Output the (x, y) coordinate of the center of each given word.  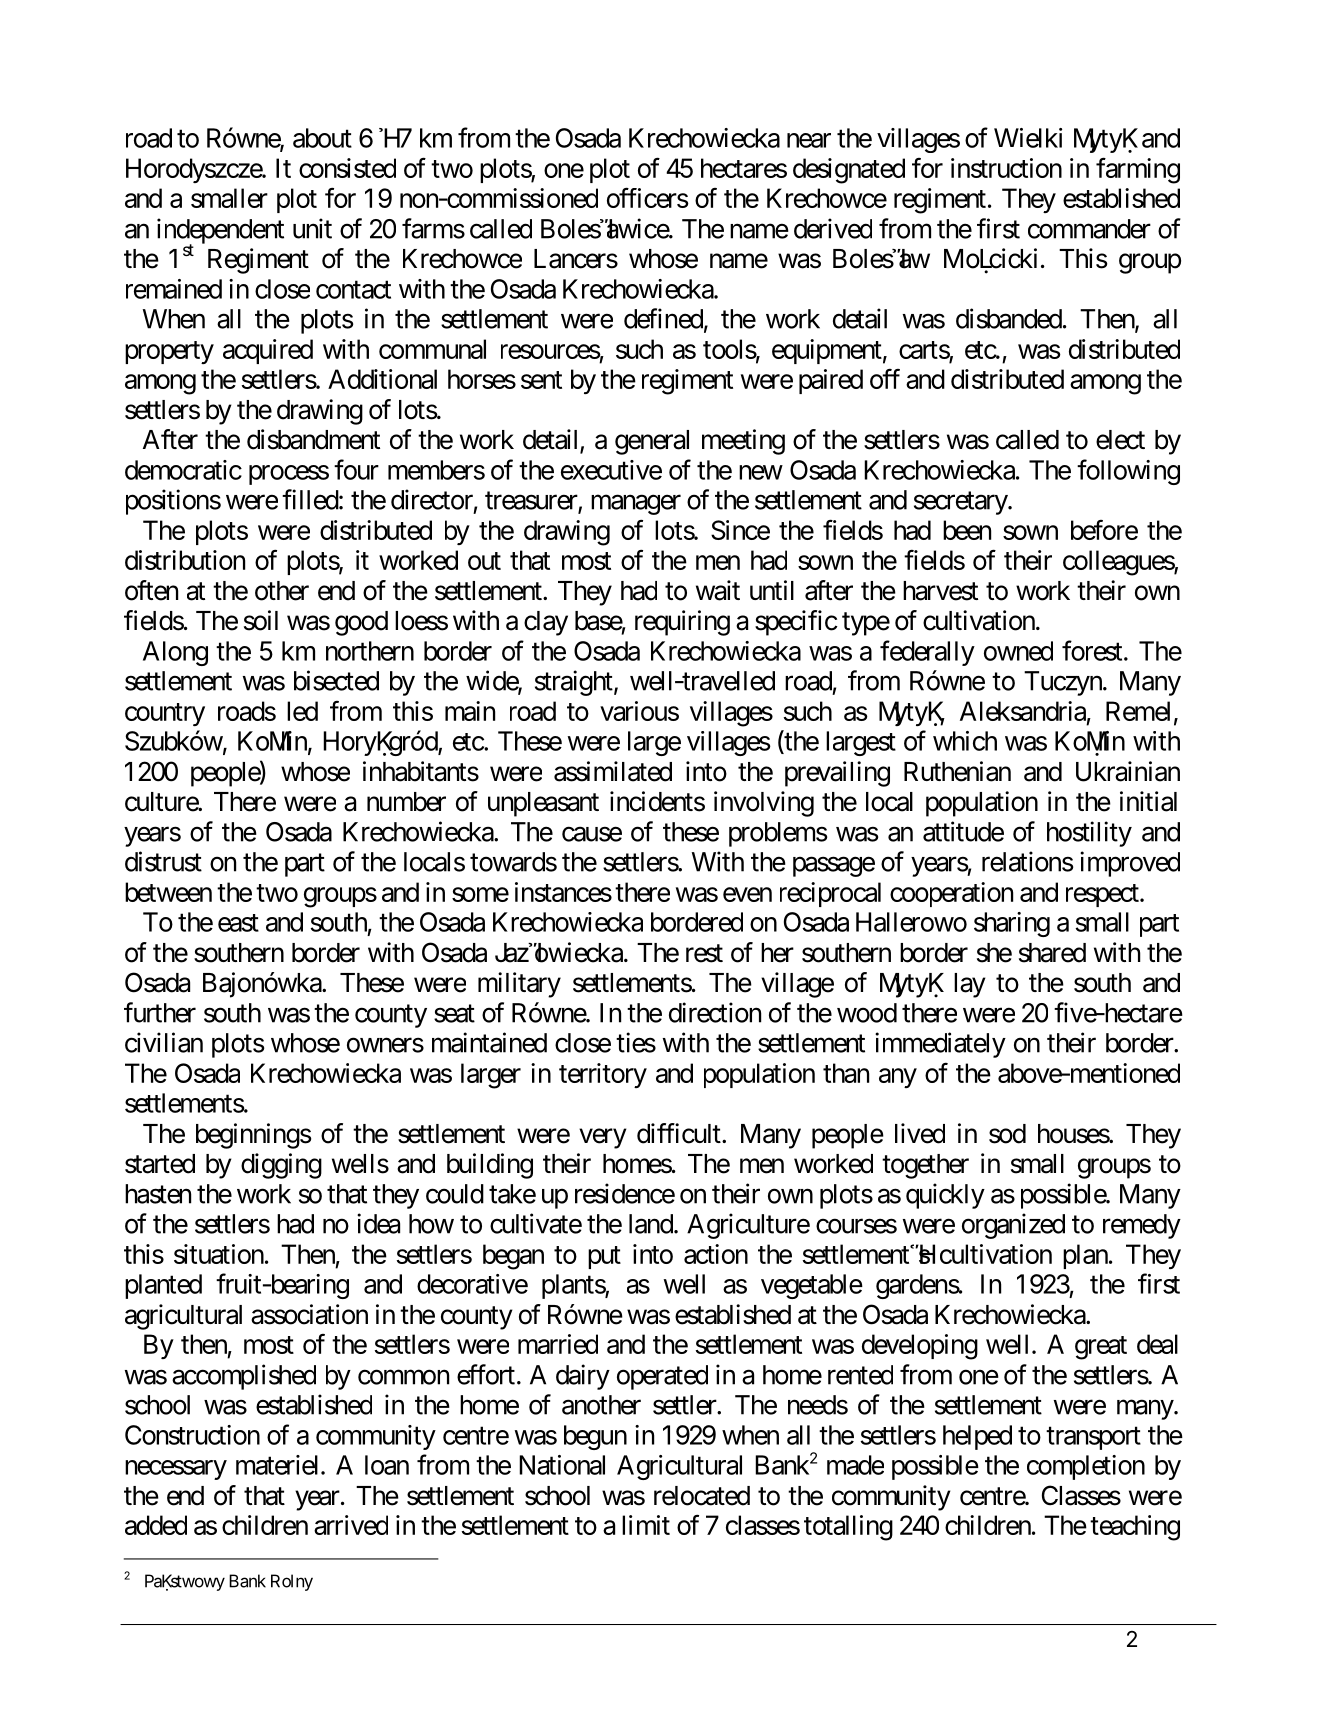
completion (1086, 1467)
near (809, 140)
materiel (279, 1465)
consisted (347, 168)
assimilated (613, 771)
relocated (702, 1496)
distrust (163, 861)
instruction (1006, 168)
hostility (1089, 834)
